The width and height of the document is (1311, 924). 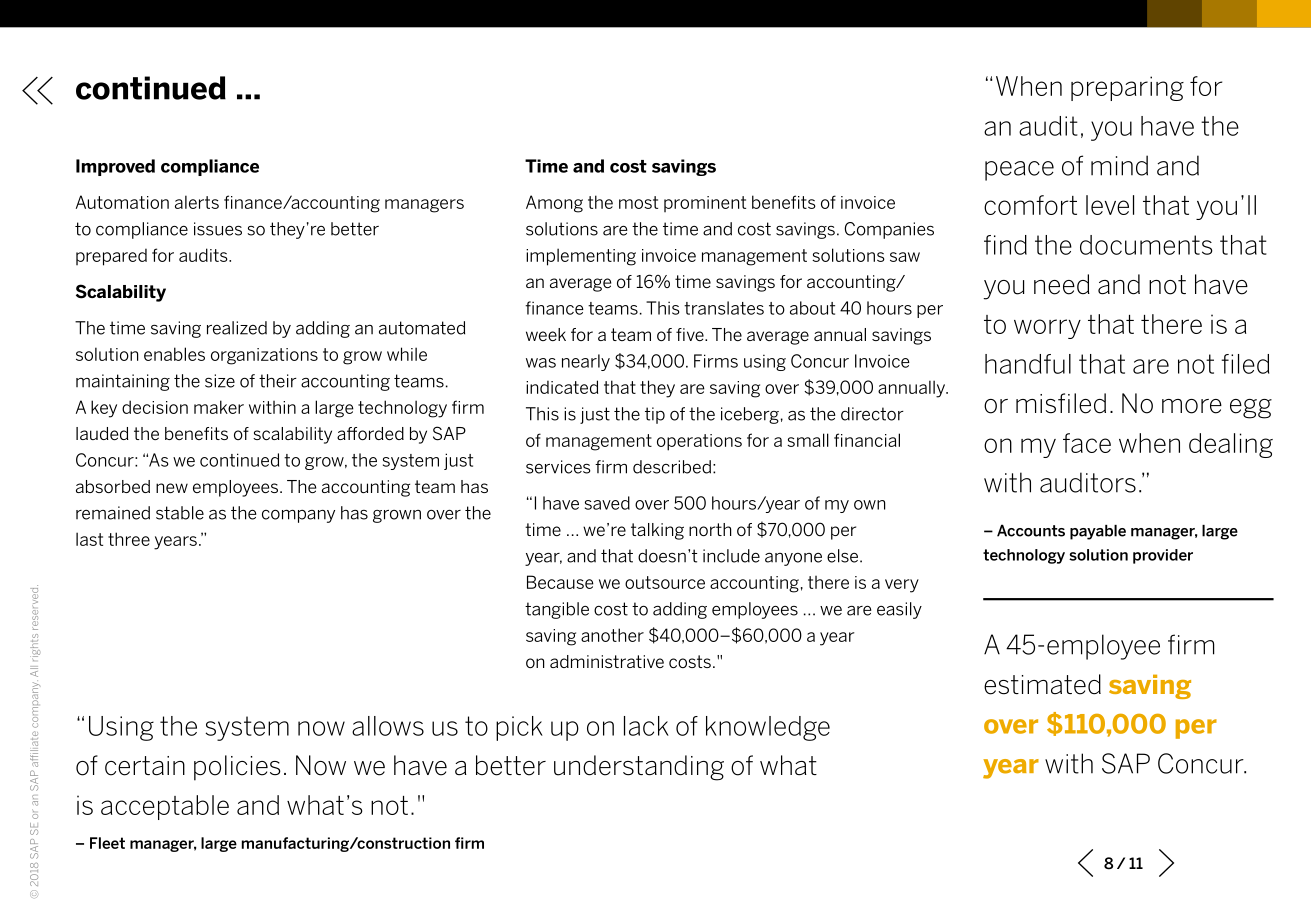 I want to click on five, so click(x=691, y=334).
